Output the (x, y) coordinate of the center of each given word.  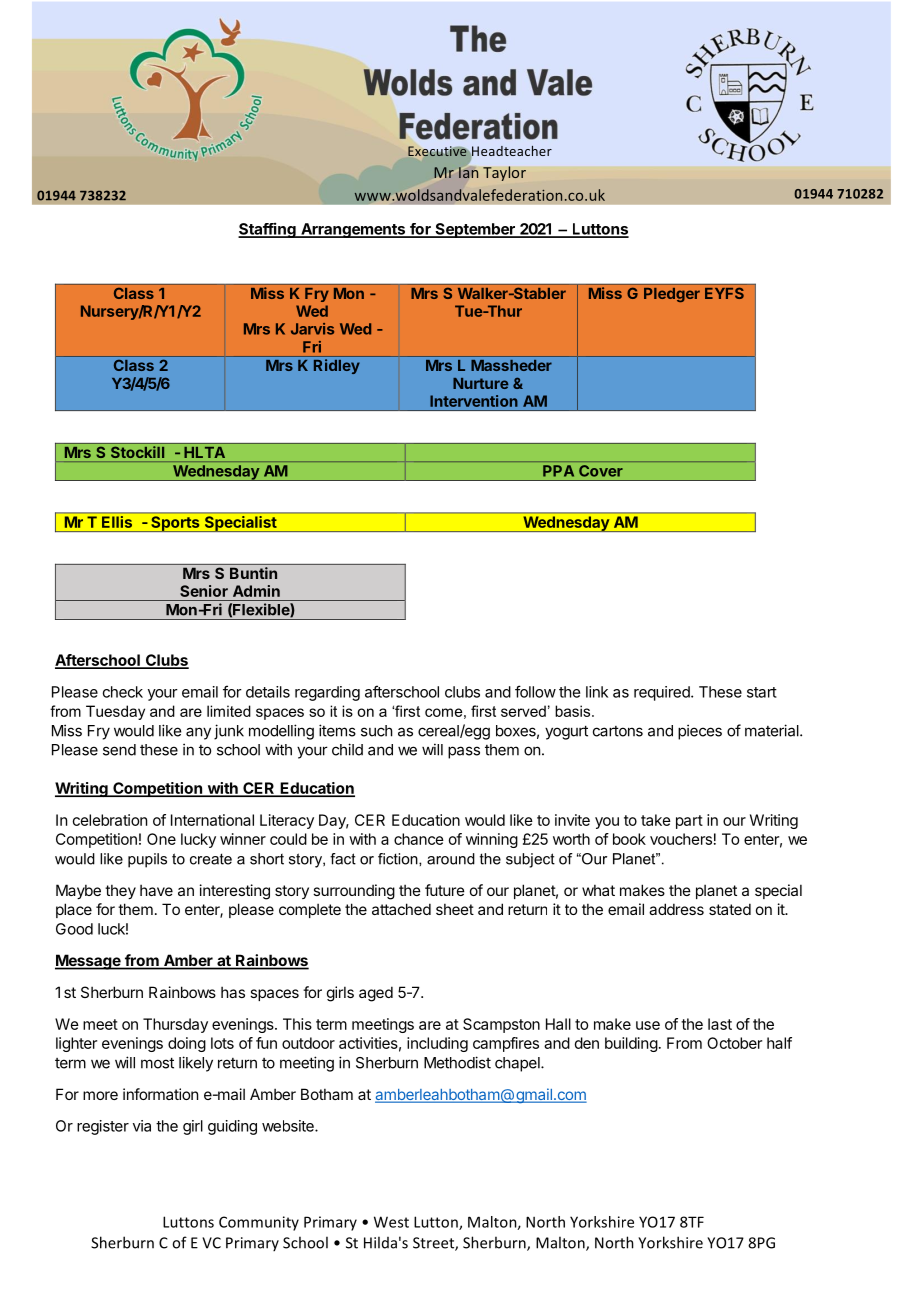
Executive (437, 151)
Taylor (504, 173)
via (142, 1126)
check (123, 692)
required (663, 693)
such (377, 731)
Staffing (268, 230)
